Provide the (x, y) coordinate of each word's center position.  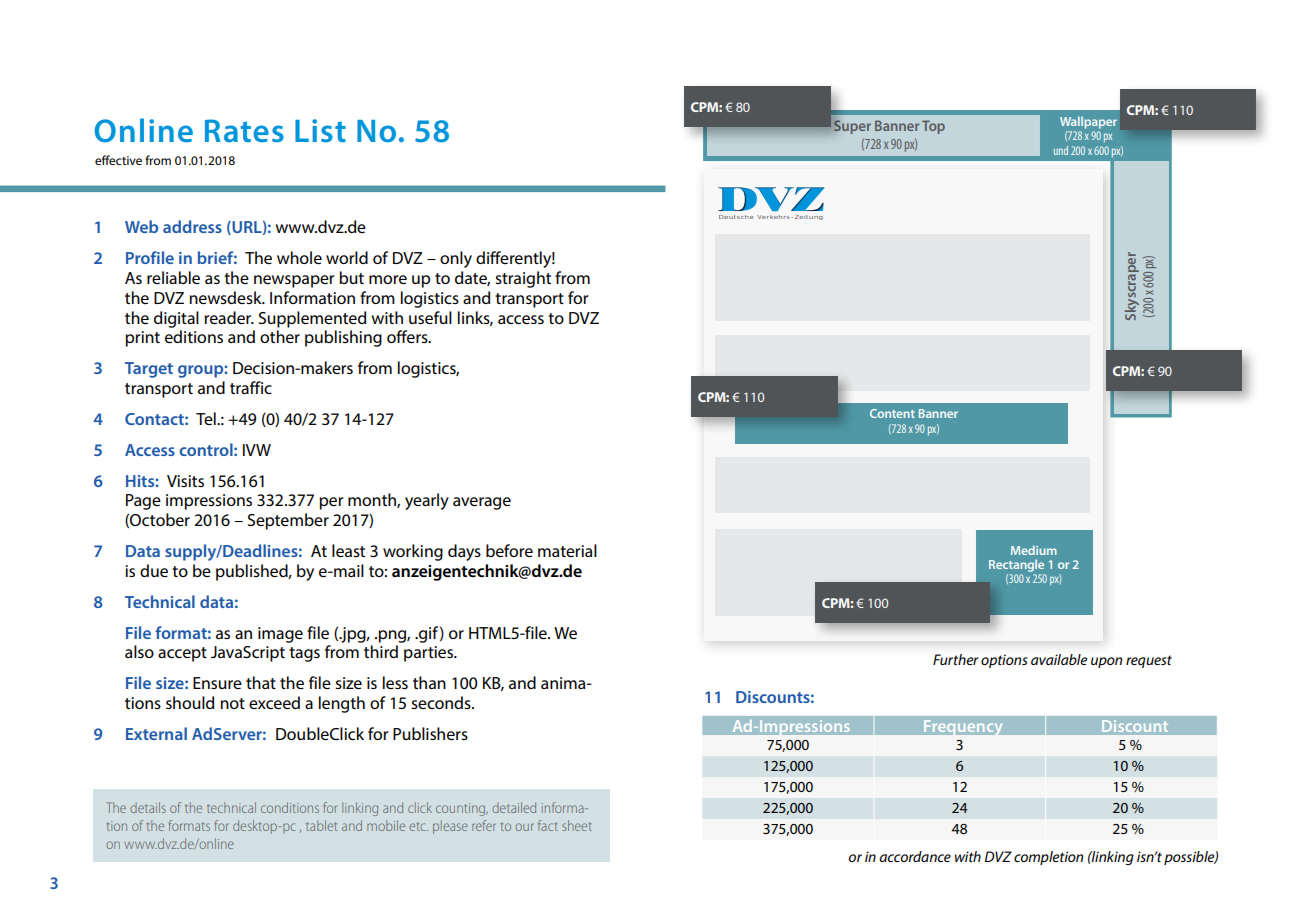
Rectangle (1016, 566)
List (320, 130)
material (567, 550)
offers (408, 336)
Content (892, 413)
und (1061, 150)
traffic (251, 387)
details (148, 807)
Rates (244, 130)
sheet (577, 825)
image (280, 635)
